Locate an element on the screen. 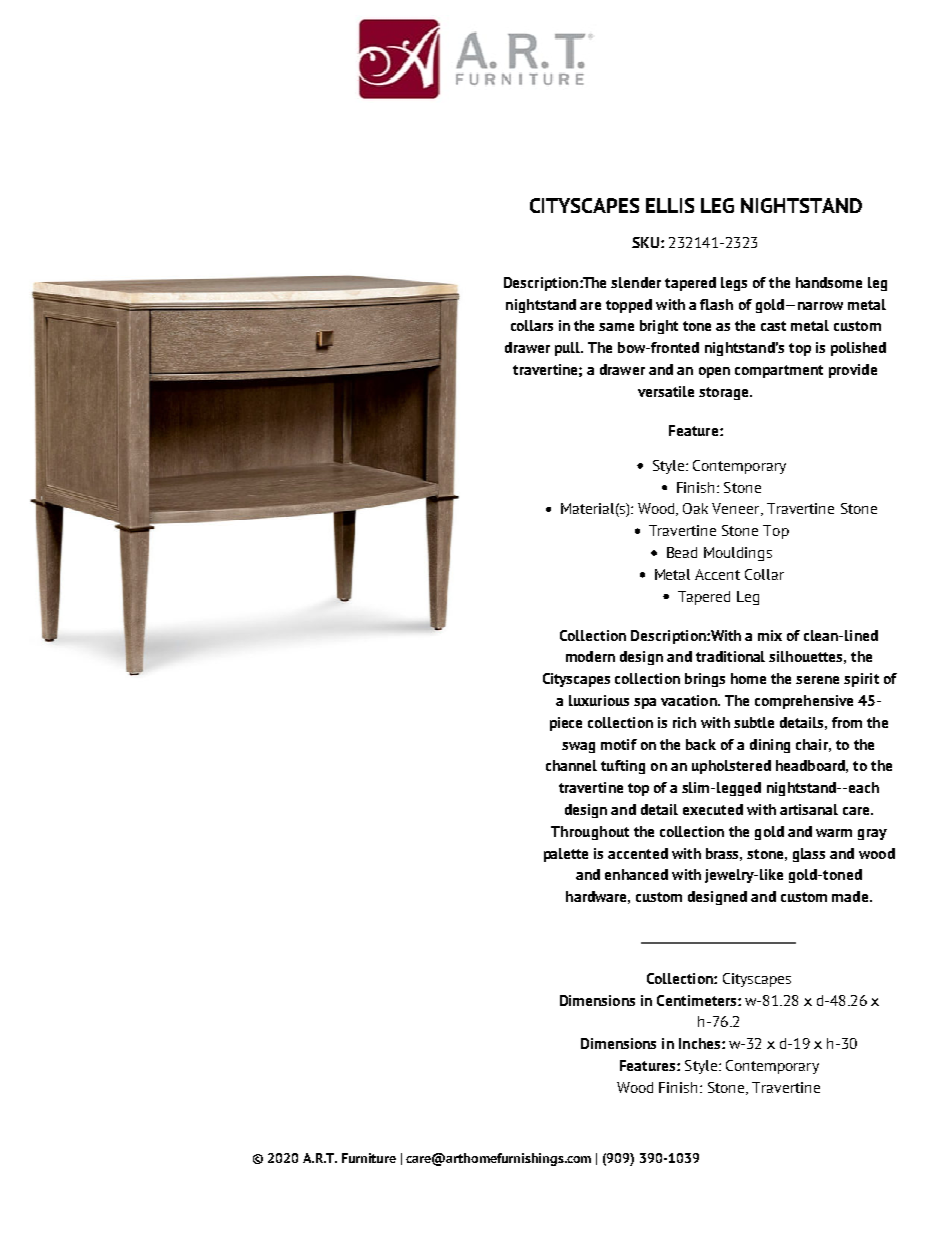 This screenshot has width=952, height=1233. versatile is located at coordinates (666, 391).
